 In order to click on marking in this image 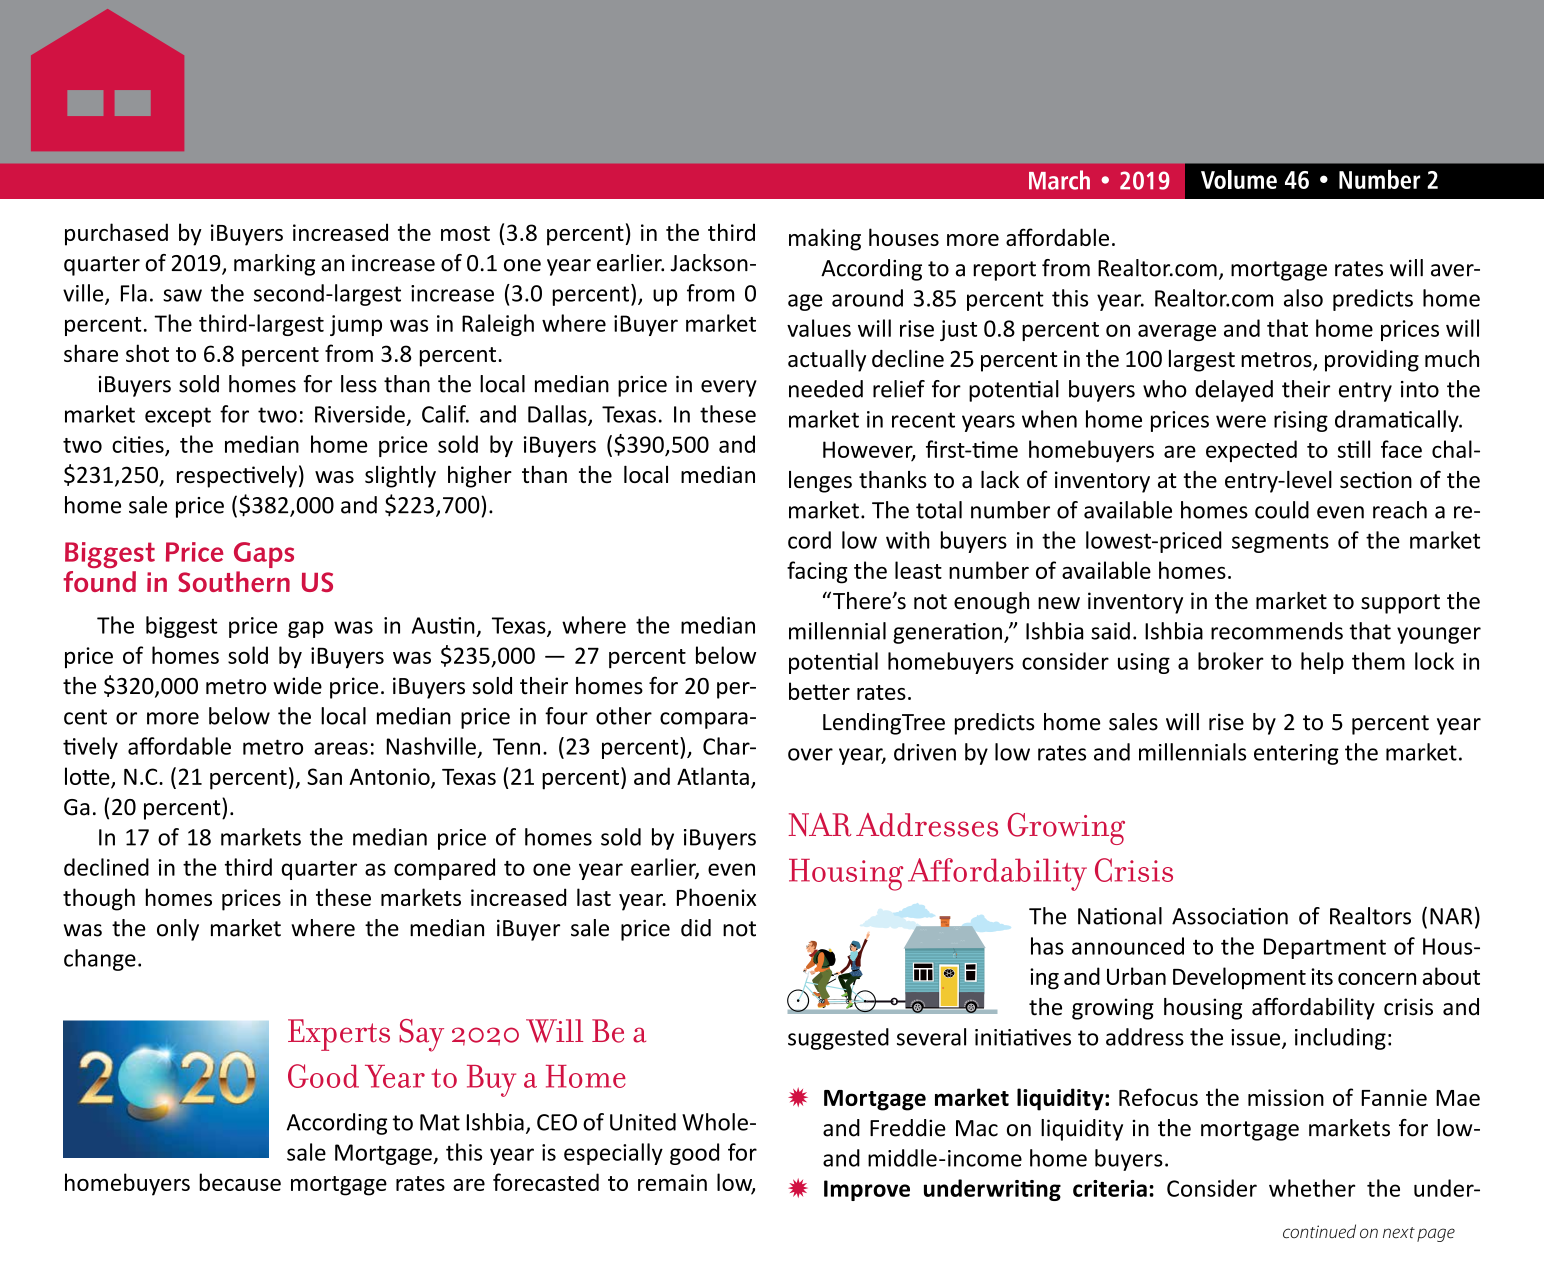, I will do `click(274, 265)`.
